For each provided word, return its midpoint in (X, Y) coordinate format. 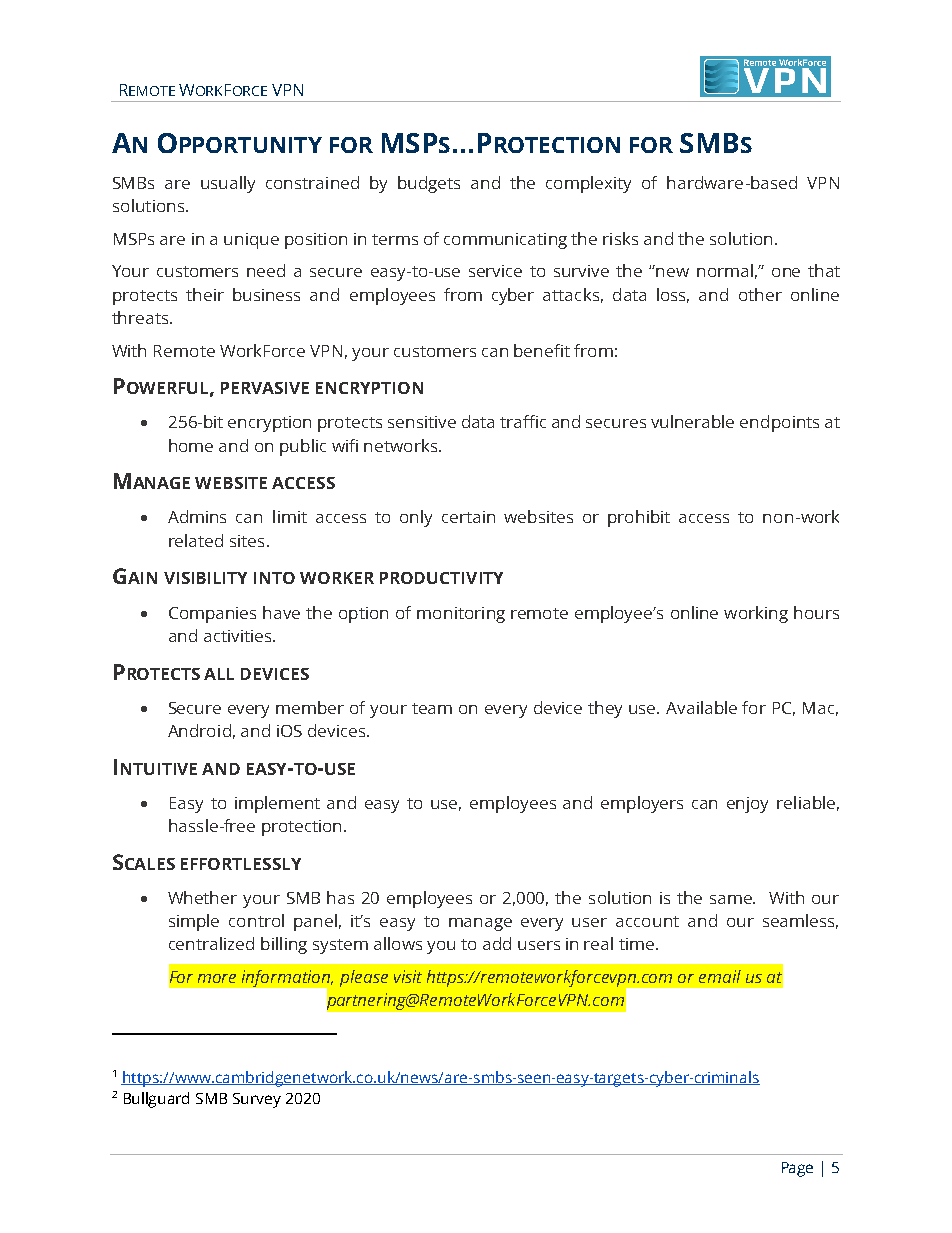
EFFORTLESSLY (241, 864)
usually (228, 184)
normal (725, 270)
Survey (257, 1100)
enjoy (747, 805)
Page (797, 1169)
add (497, 943)
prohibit (639, 518)
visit (408, 976)
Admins (197, 516)
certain (468, 517)
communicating (505, 241)
